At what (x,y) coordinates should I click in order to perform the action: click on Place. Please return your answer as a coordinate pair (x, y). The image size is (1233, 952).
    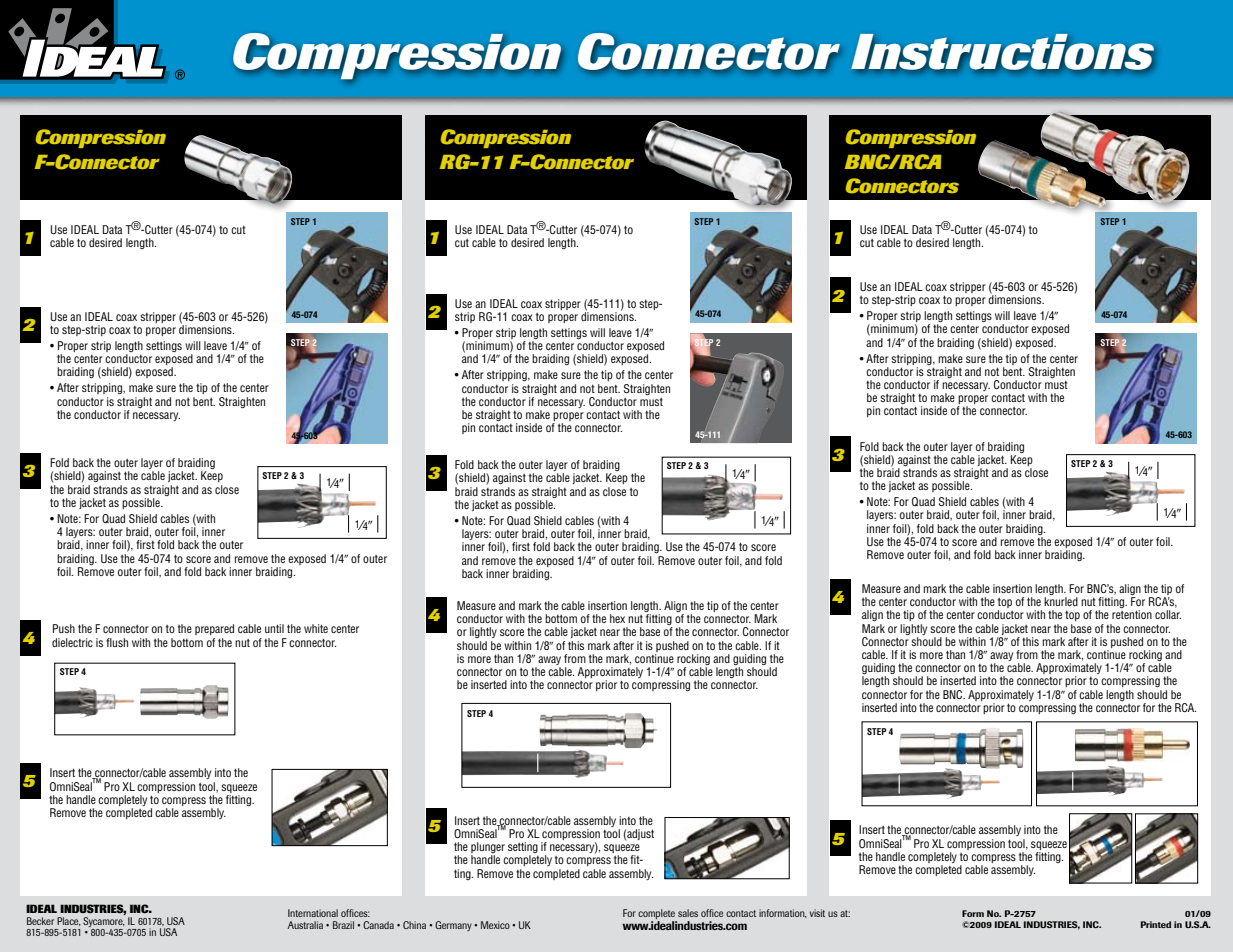
    Looking at the image, I should click on (69, 921).
